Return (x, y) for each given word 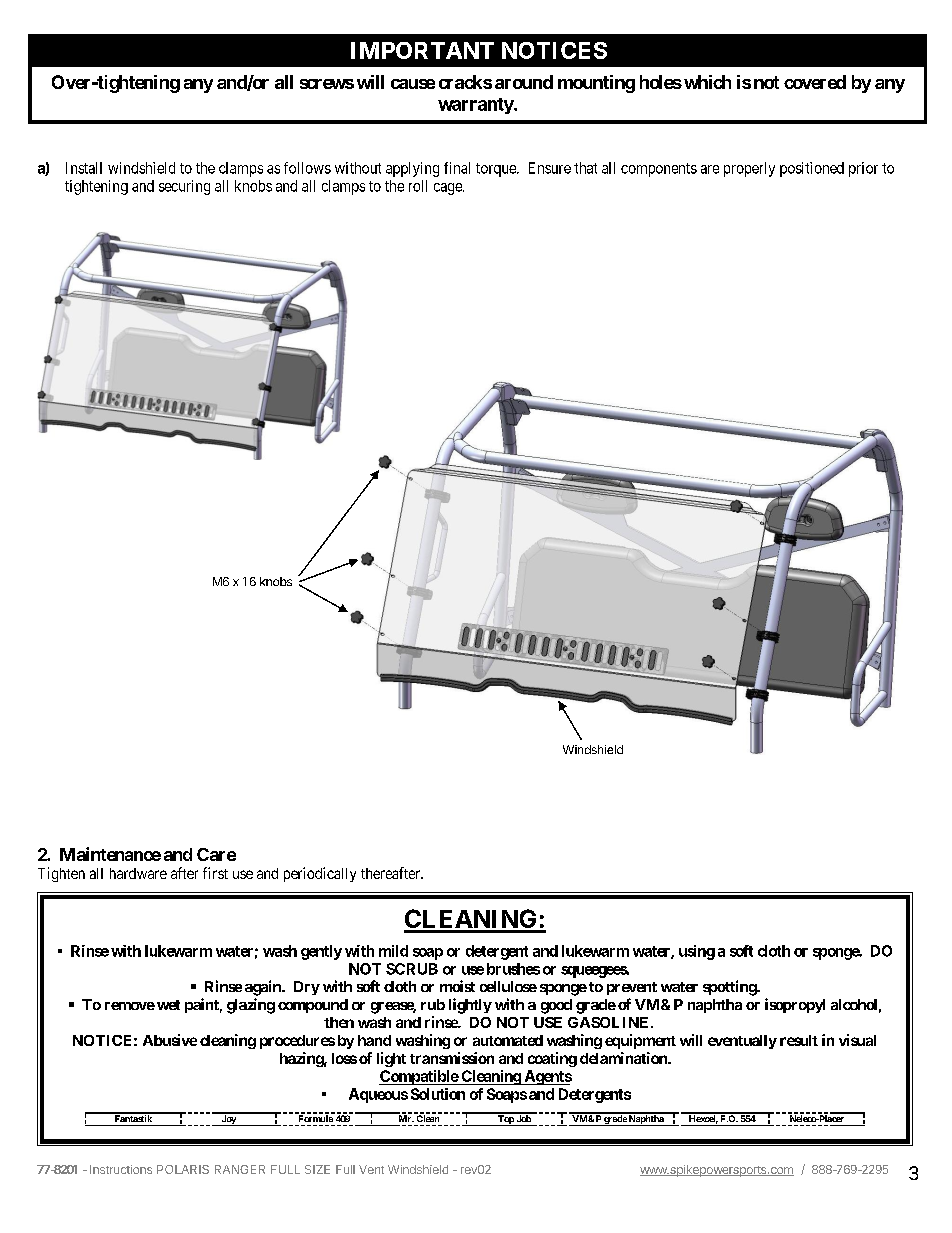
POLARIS (183, 1169)
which (707, 82)
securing (184, 187)
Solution (438, 1094)
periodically (320, 874)
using (697, 952)
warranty (476, 106)
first (215, 873)
